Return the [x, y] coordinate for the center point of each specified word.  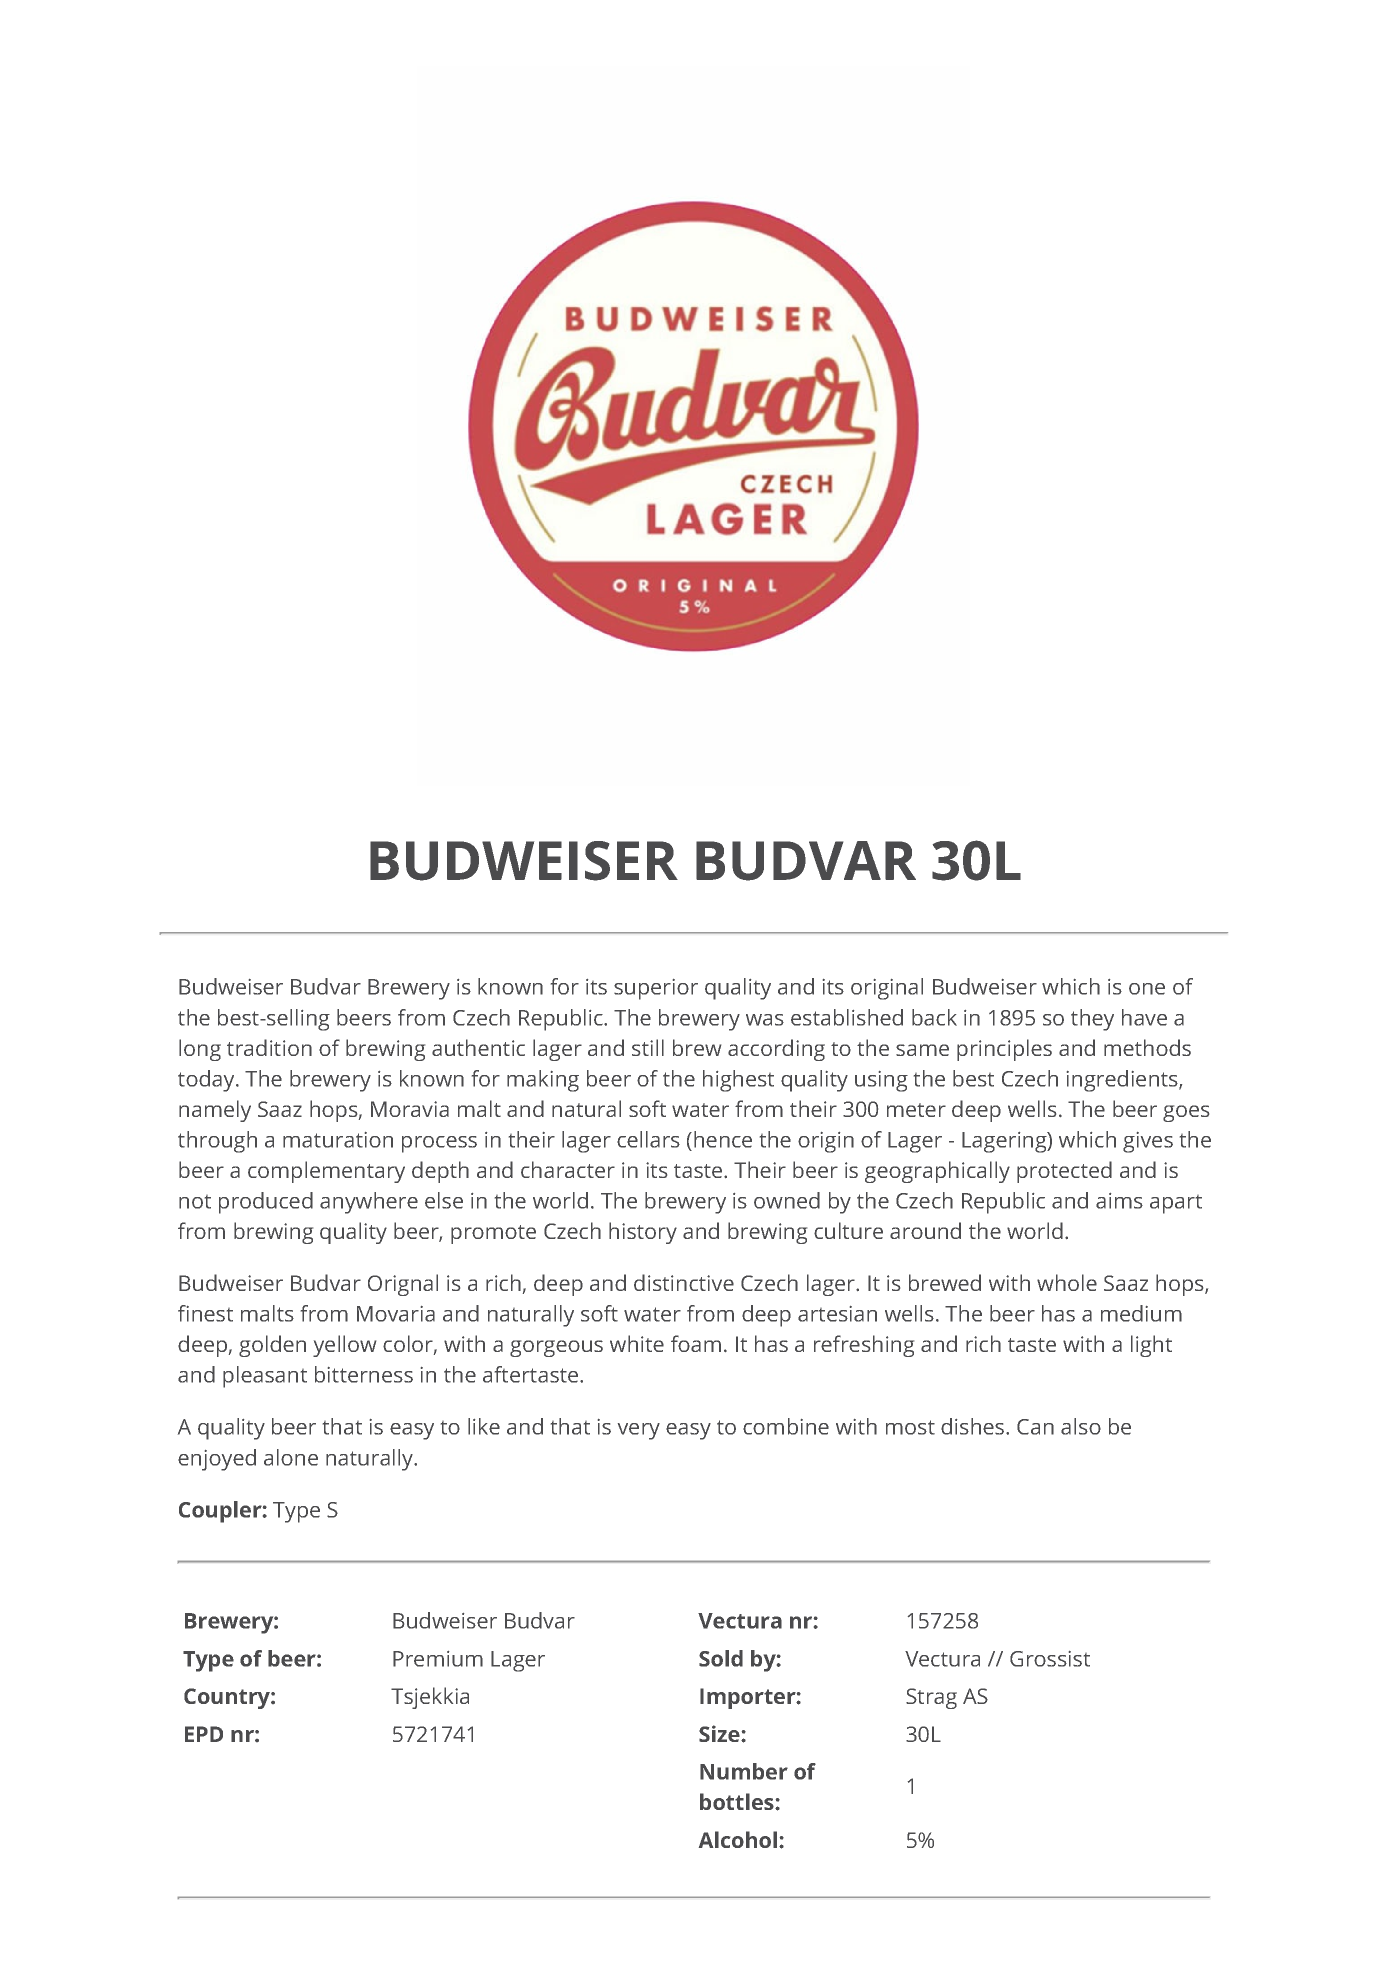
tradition [269, 1047]
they [1092, 1020]
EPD [204, 1734]
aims [1119, 1201]
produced [266, 1203]
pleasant [265, 1377]
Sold [721, 1658]
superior [656, 989]
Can [1035, 1427]
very [639, 1431]
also [1081, 1426]
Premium [438, 1659]
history [643, 1233]
